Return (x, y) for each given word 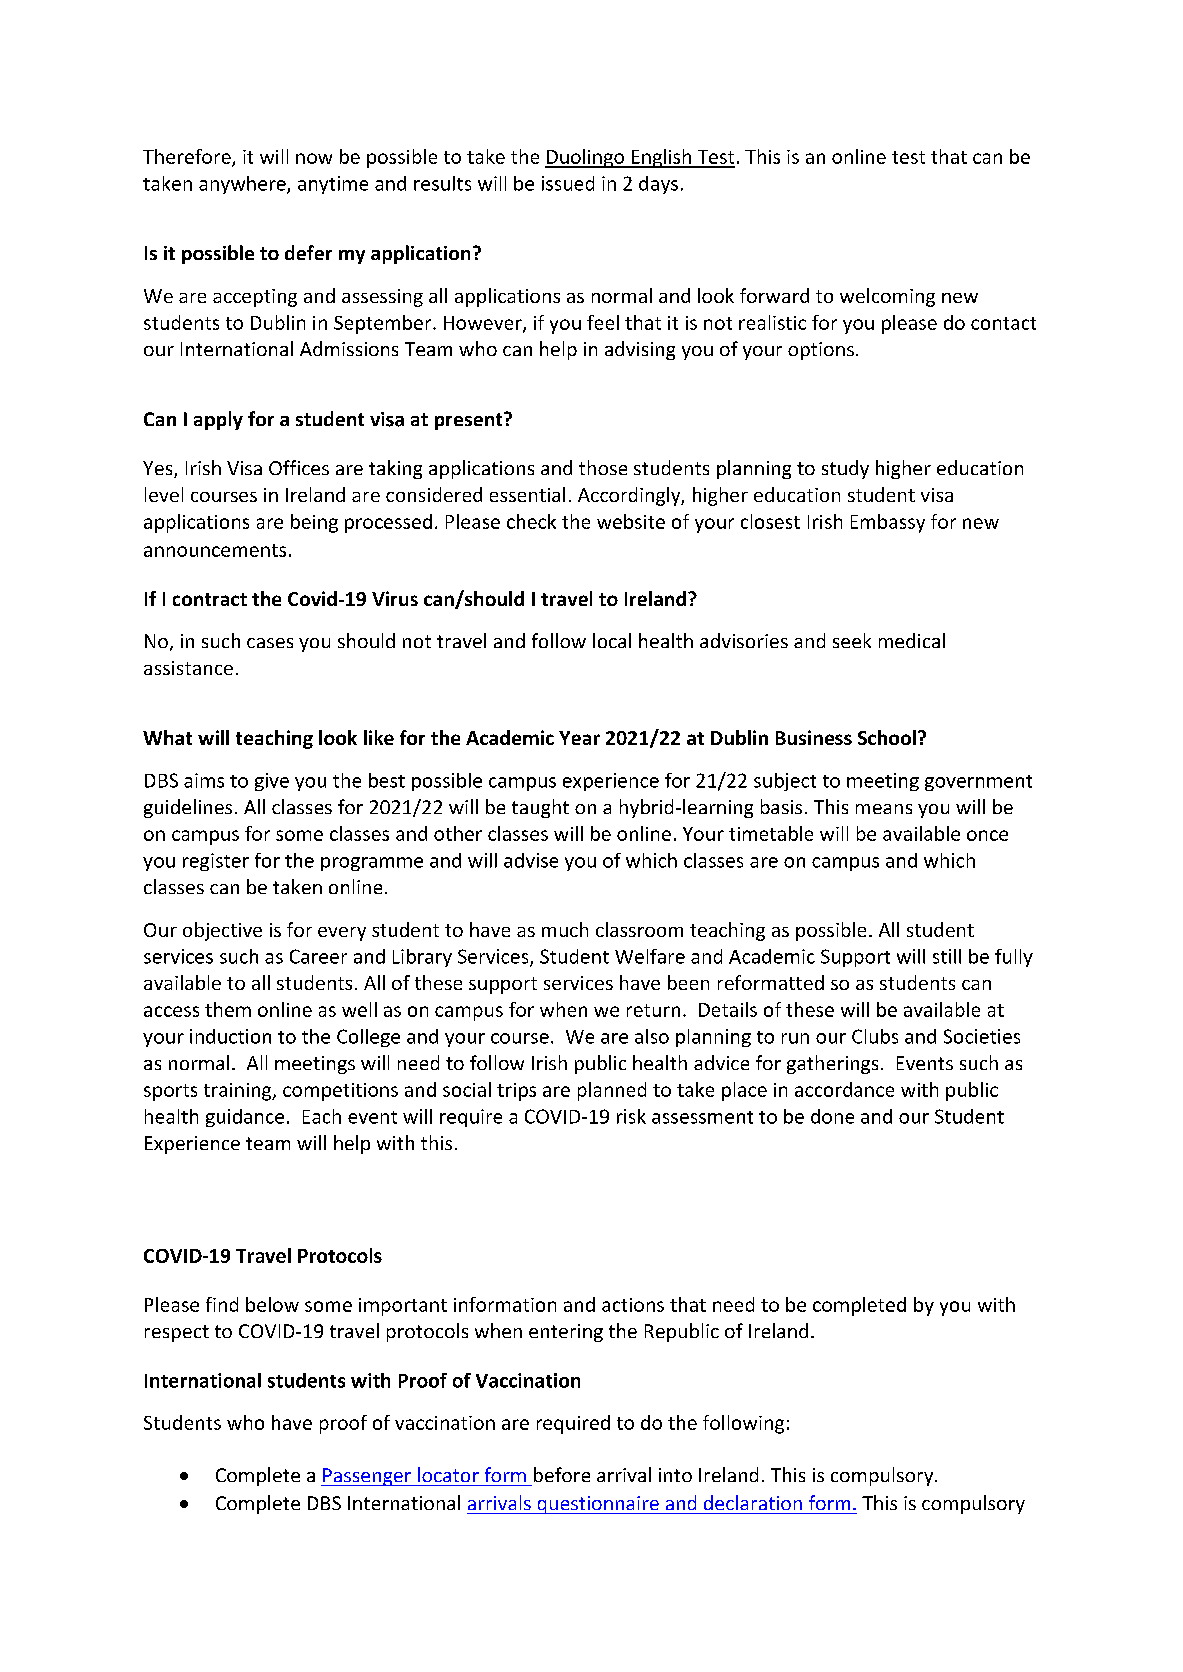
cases (270, 643)
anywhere (243, 185)
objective (222, 931)
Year (579, 738)
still (947, 956)
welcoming (887, 297)
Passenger (367, 1477)
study (845, 469)
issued (568, 183)
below (272, 1304)
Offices (299, 467)
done (832, 1116)
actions (633, 1305)
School (887, 737)
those (603, 467)
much (565, 929)
